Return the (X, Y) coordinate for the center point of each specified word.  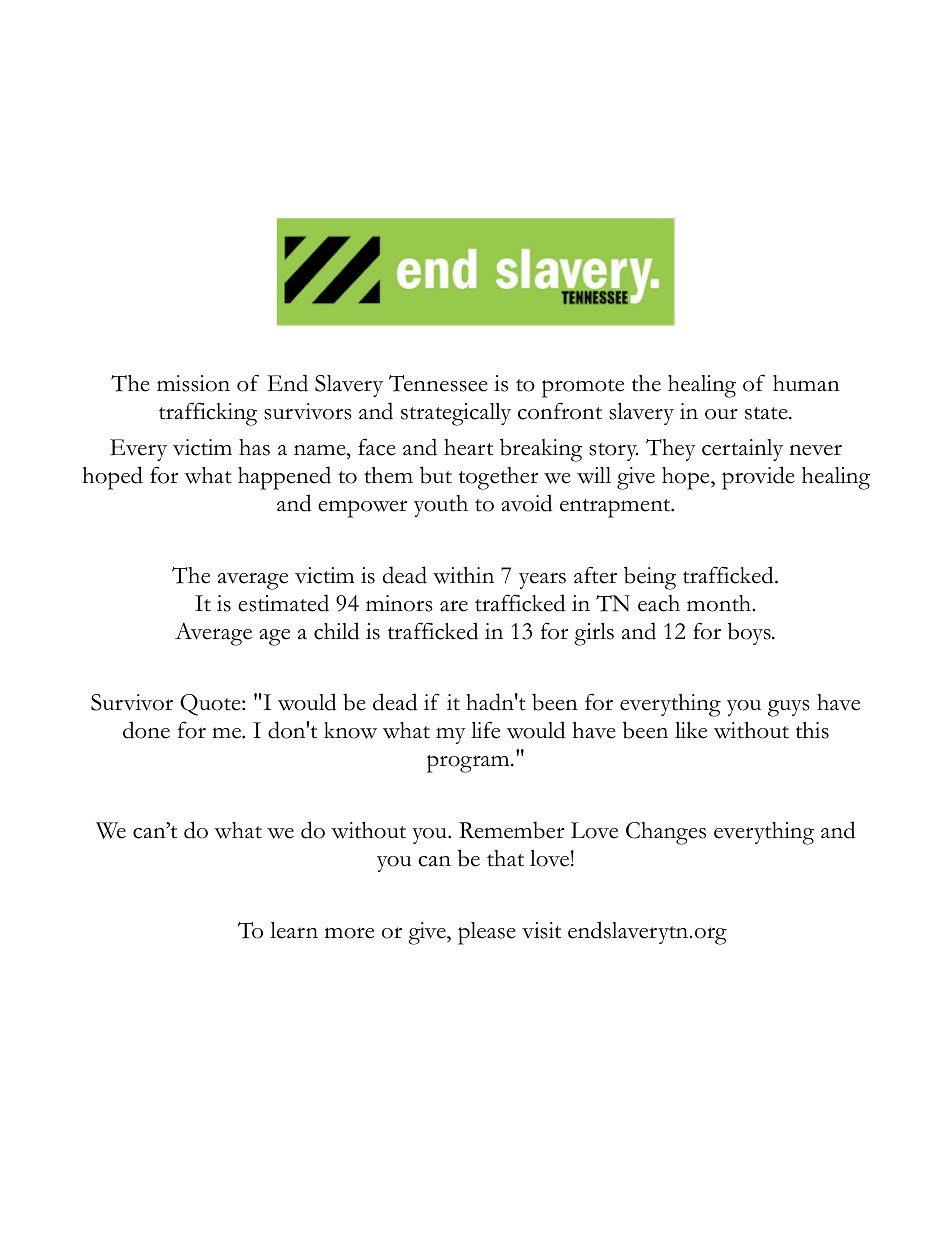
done (146, 730)
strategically (456, 414)
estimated (283, 603)
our (721, 414)
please (487, 933)
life (485, 730)
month (720, 603)
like (691, 730)
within (463, 575)
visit (541, 930)
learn (294, 930)
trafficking (208, 414)
